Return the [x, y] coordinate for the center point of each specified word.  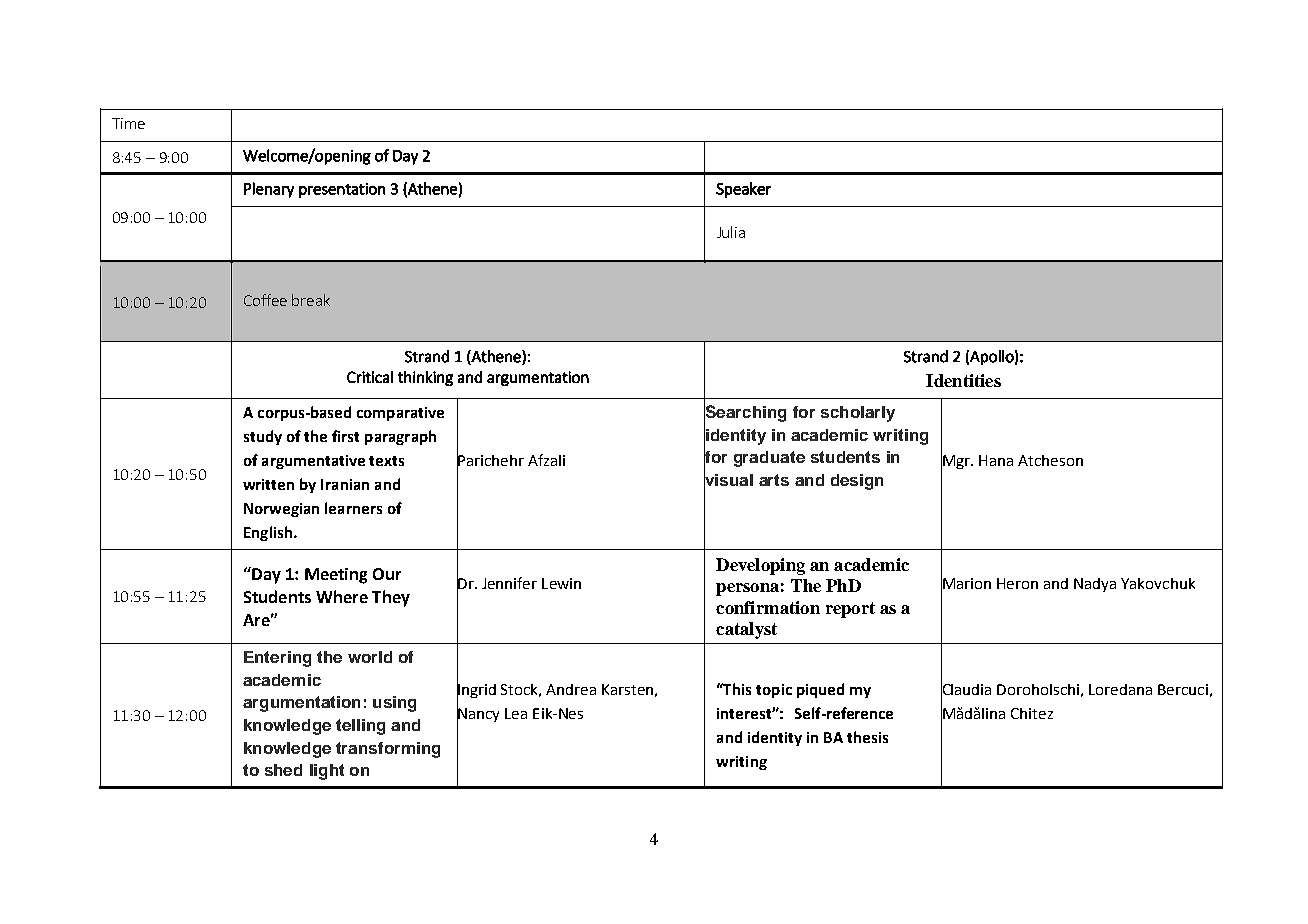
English [269, 533]
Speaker [743, 190]
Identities [963, 380]
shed [283, 770]
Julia [731, 232]
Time [128, 123]
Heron [1017, 583]
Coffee [265, 300]
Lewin [561, 583]
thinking [425, 378]
